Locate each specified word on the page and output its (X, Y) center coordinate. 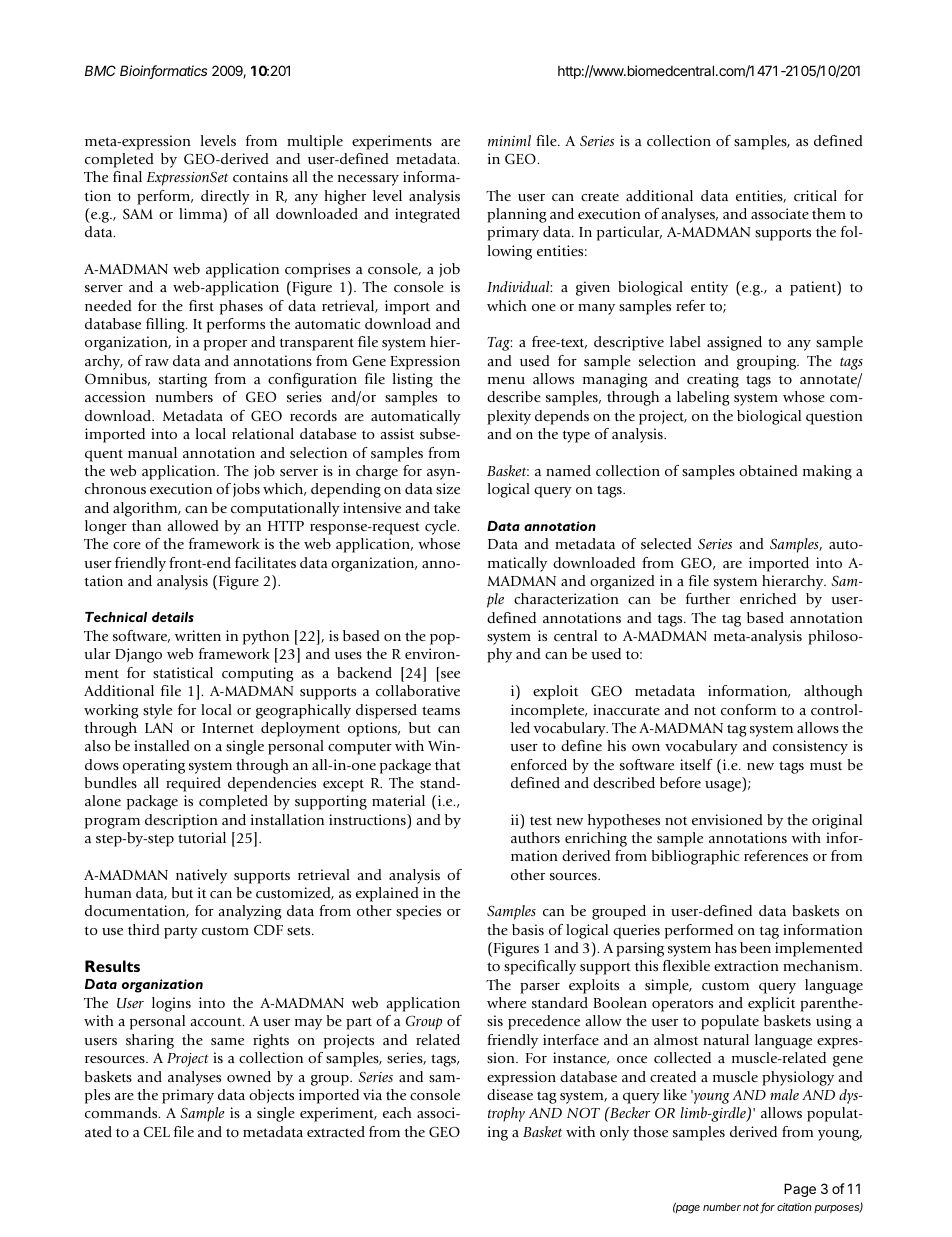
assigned (734, 343)
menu (506, 380)
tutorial (202, 837)
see (450, 674)
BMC (100, 70)
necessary (368, 180)
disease (510, 1094)
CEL (157, 1131)
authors (535, 837)
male (784, 1094)
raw (157, 362)
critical (815, 195)
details (173, 617)
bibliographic (696, 857)
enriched (768, 598)
